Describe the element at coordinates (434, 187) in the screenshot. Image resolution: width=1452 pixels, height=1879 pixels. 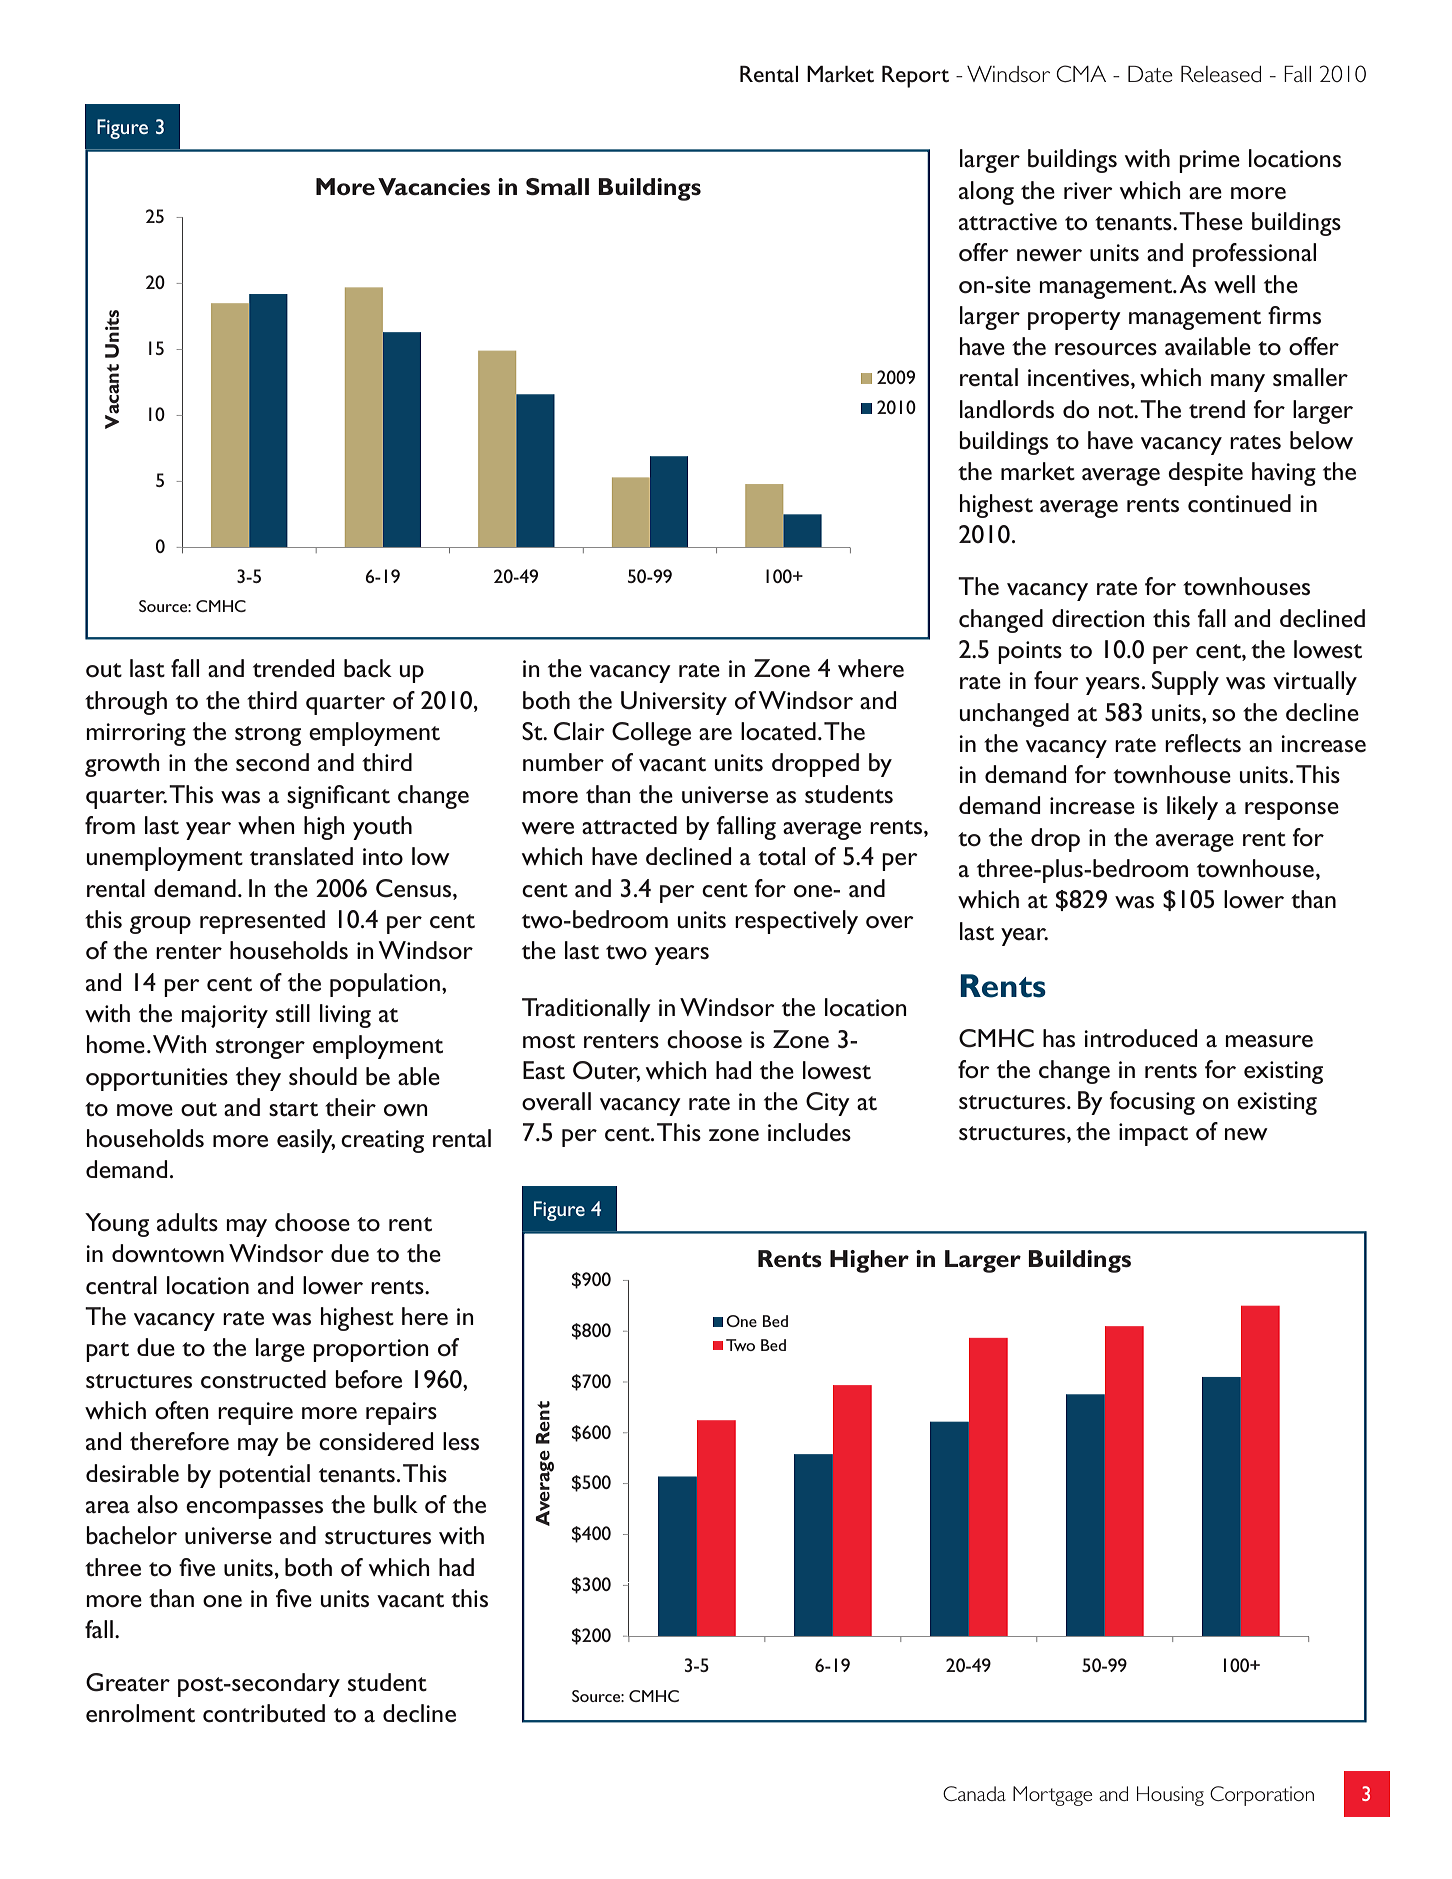
I see `Vacancies` at that location.
